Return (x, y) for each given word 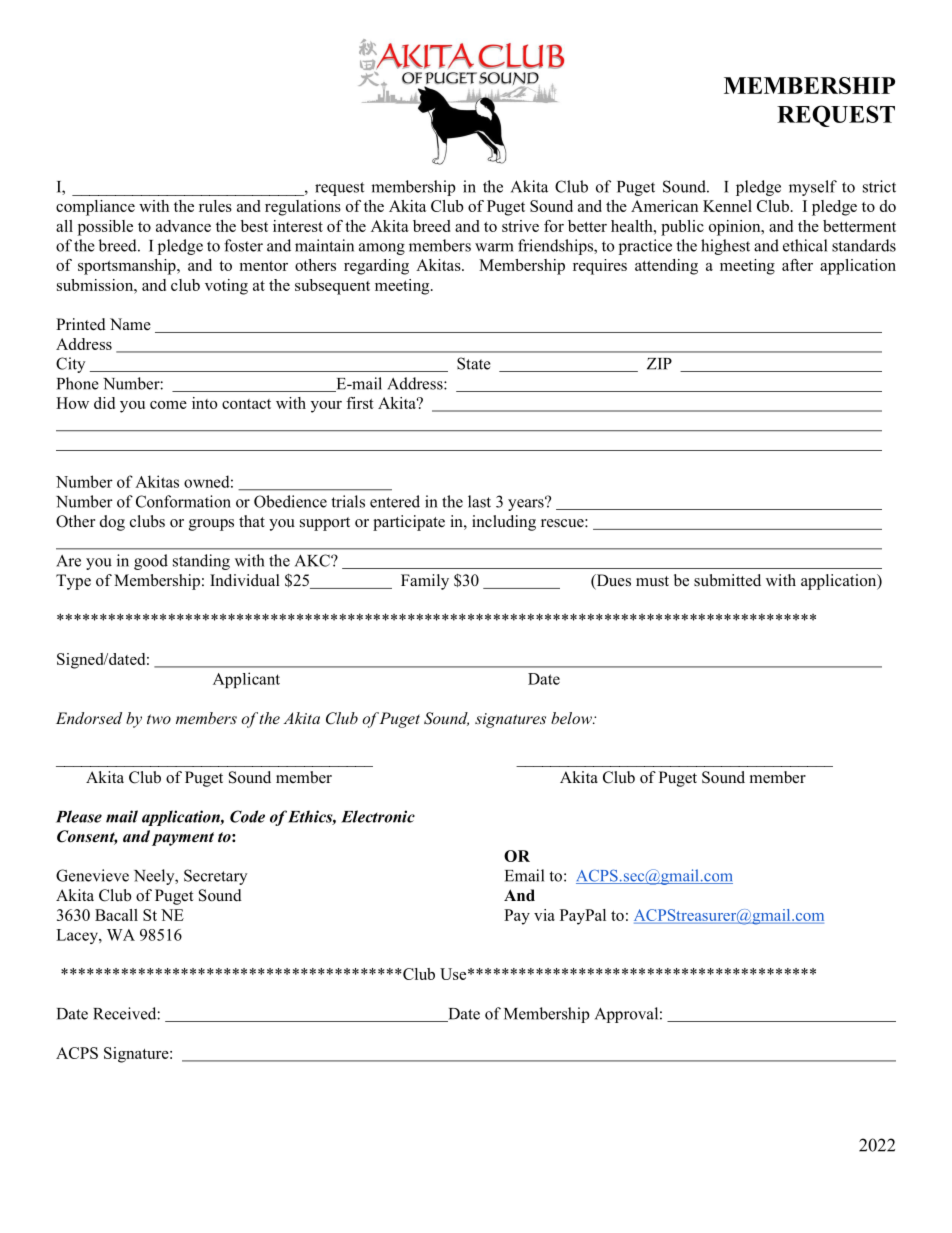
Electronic (378, 816)
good (151, 562)
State (474, 363)
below (572, 718)
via (544, 915)
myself (813, 188)
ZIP (659, 364)
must (652, 581)
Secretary (215, 877)
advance (183, 226)
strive (520, 226)
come (168, 405)
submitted (727, 580)
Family (425, 582)
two (159, 719)
